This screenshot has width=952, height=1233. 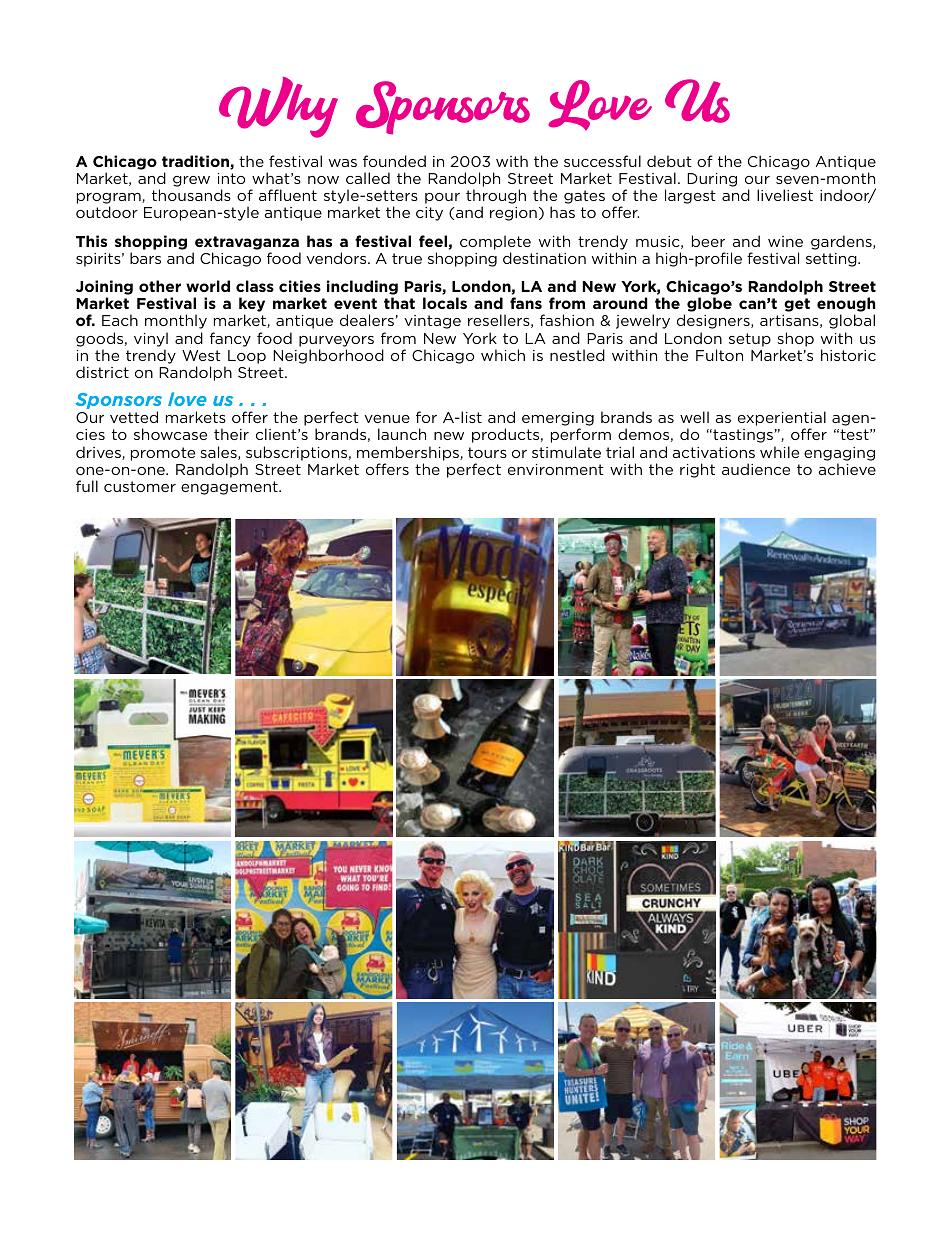 I want to click on customer, so click(x=140, y=486).
